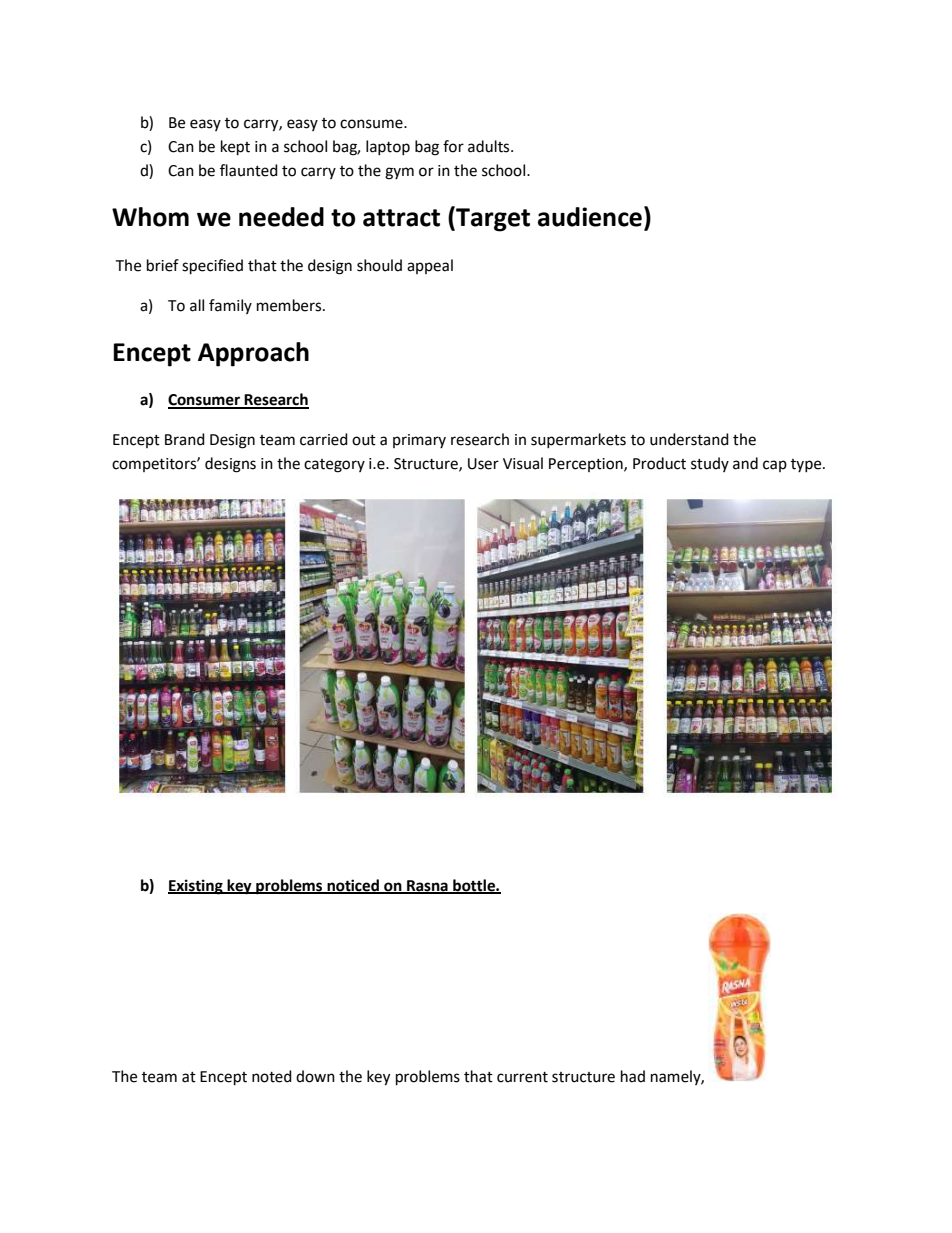 This screenshot has height=1233, width=952. I want to click on primary, so click(419, 441).
